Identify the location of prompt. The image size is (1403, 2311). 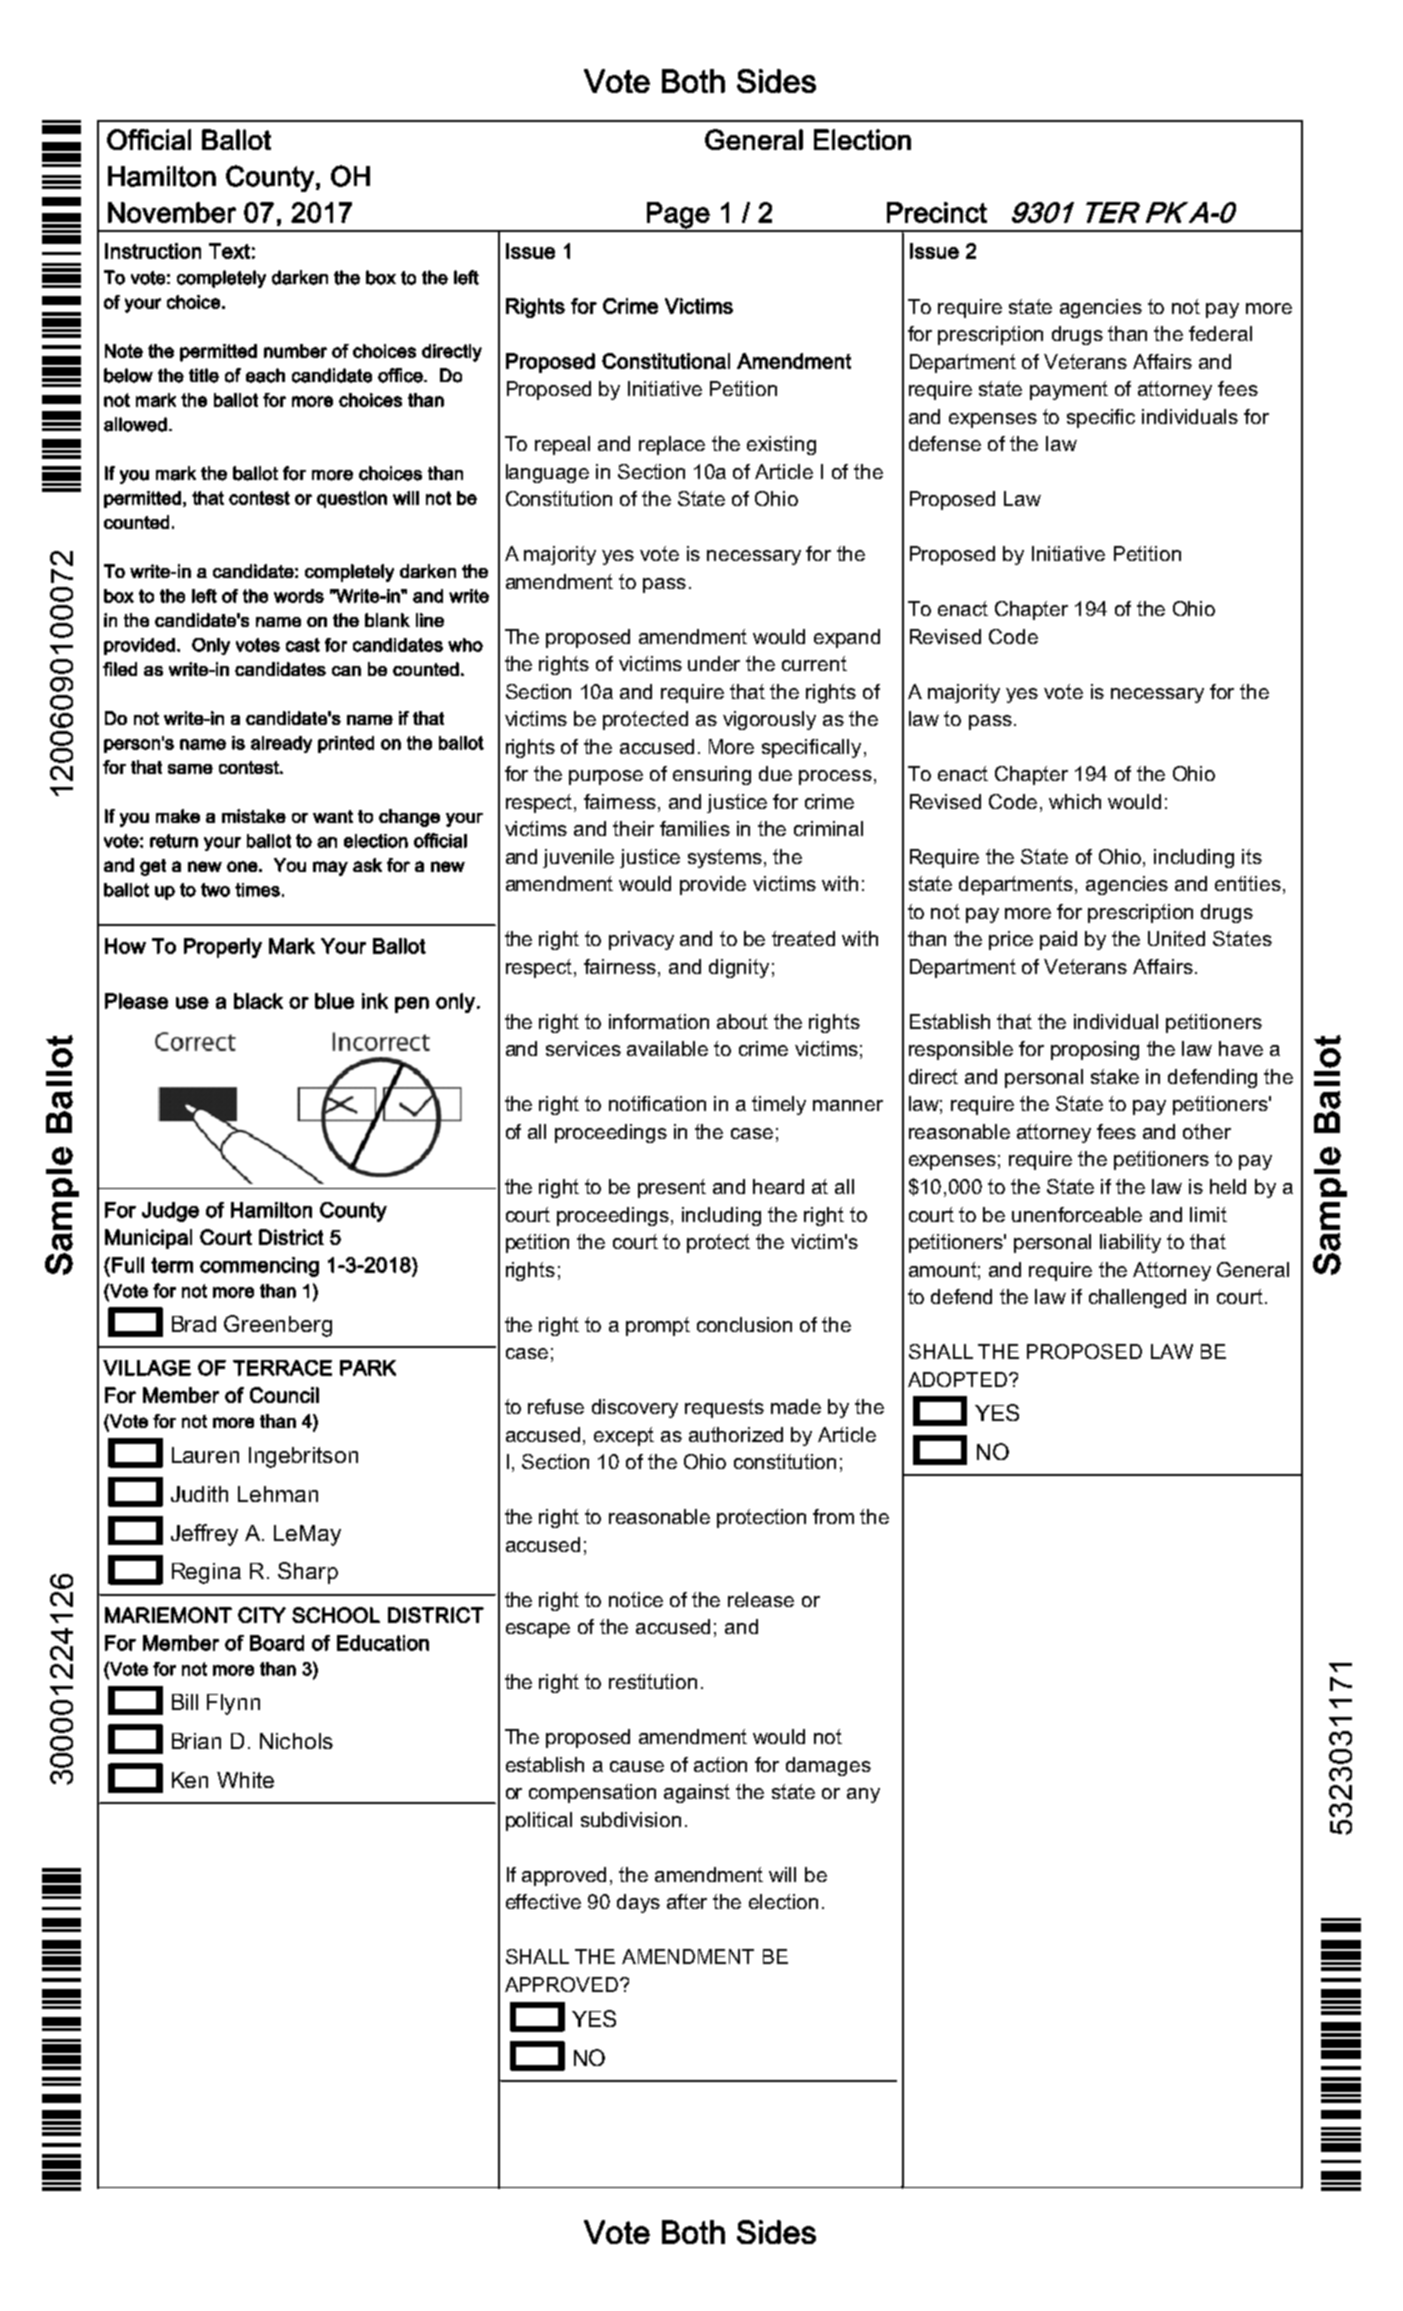
(658, 1326).
